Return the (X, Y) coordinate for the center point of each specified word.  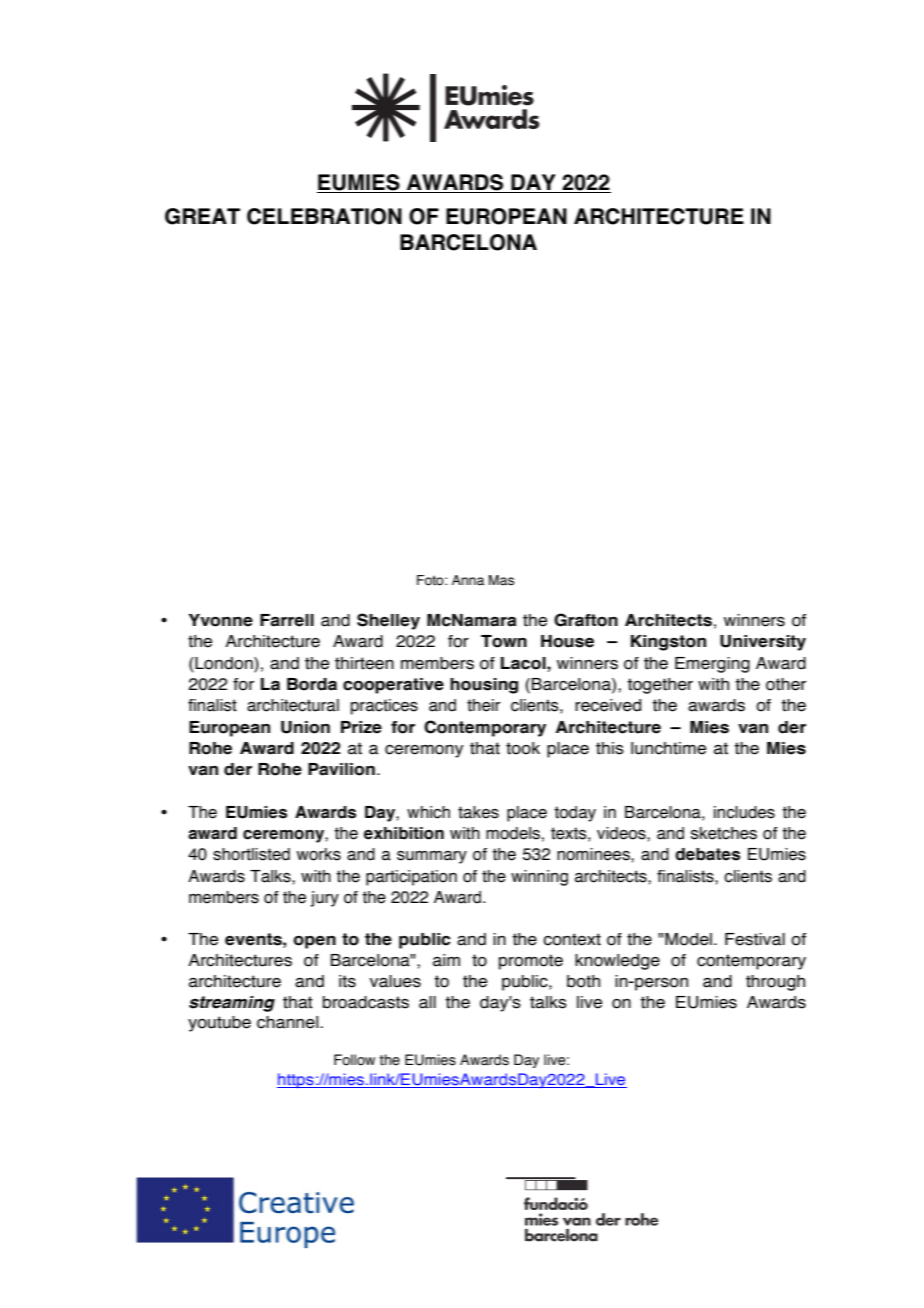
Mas (501, 580)
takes (478, 812)
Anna (468, 580)
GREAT (202, 216)
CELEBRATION (324, 216)
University (763, 643)
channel (289, 1022)
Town (504, 641)
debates (707, 854)
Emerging (712, 665)
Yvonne (220, 620)
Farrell (287, 620)
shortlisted (251, 854)
